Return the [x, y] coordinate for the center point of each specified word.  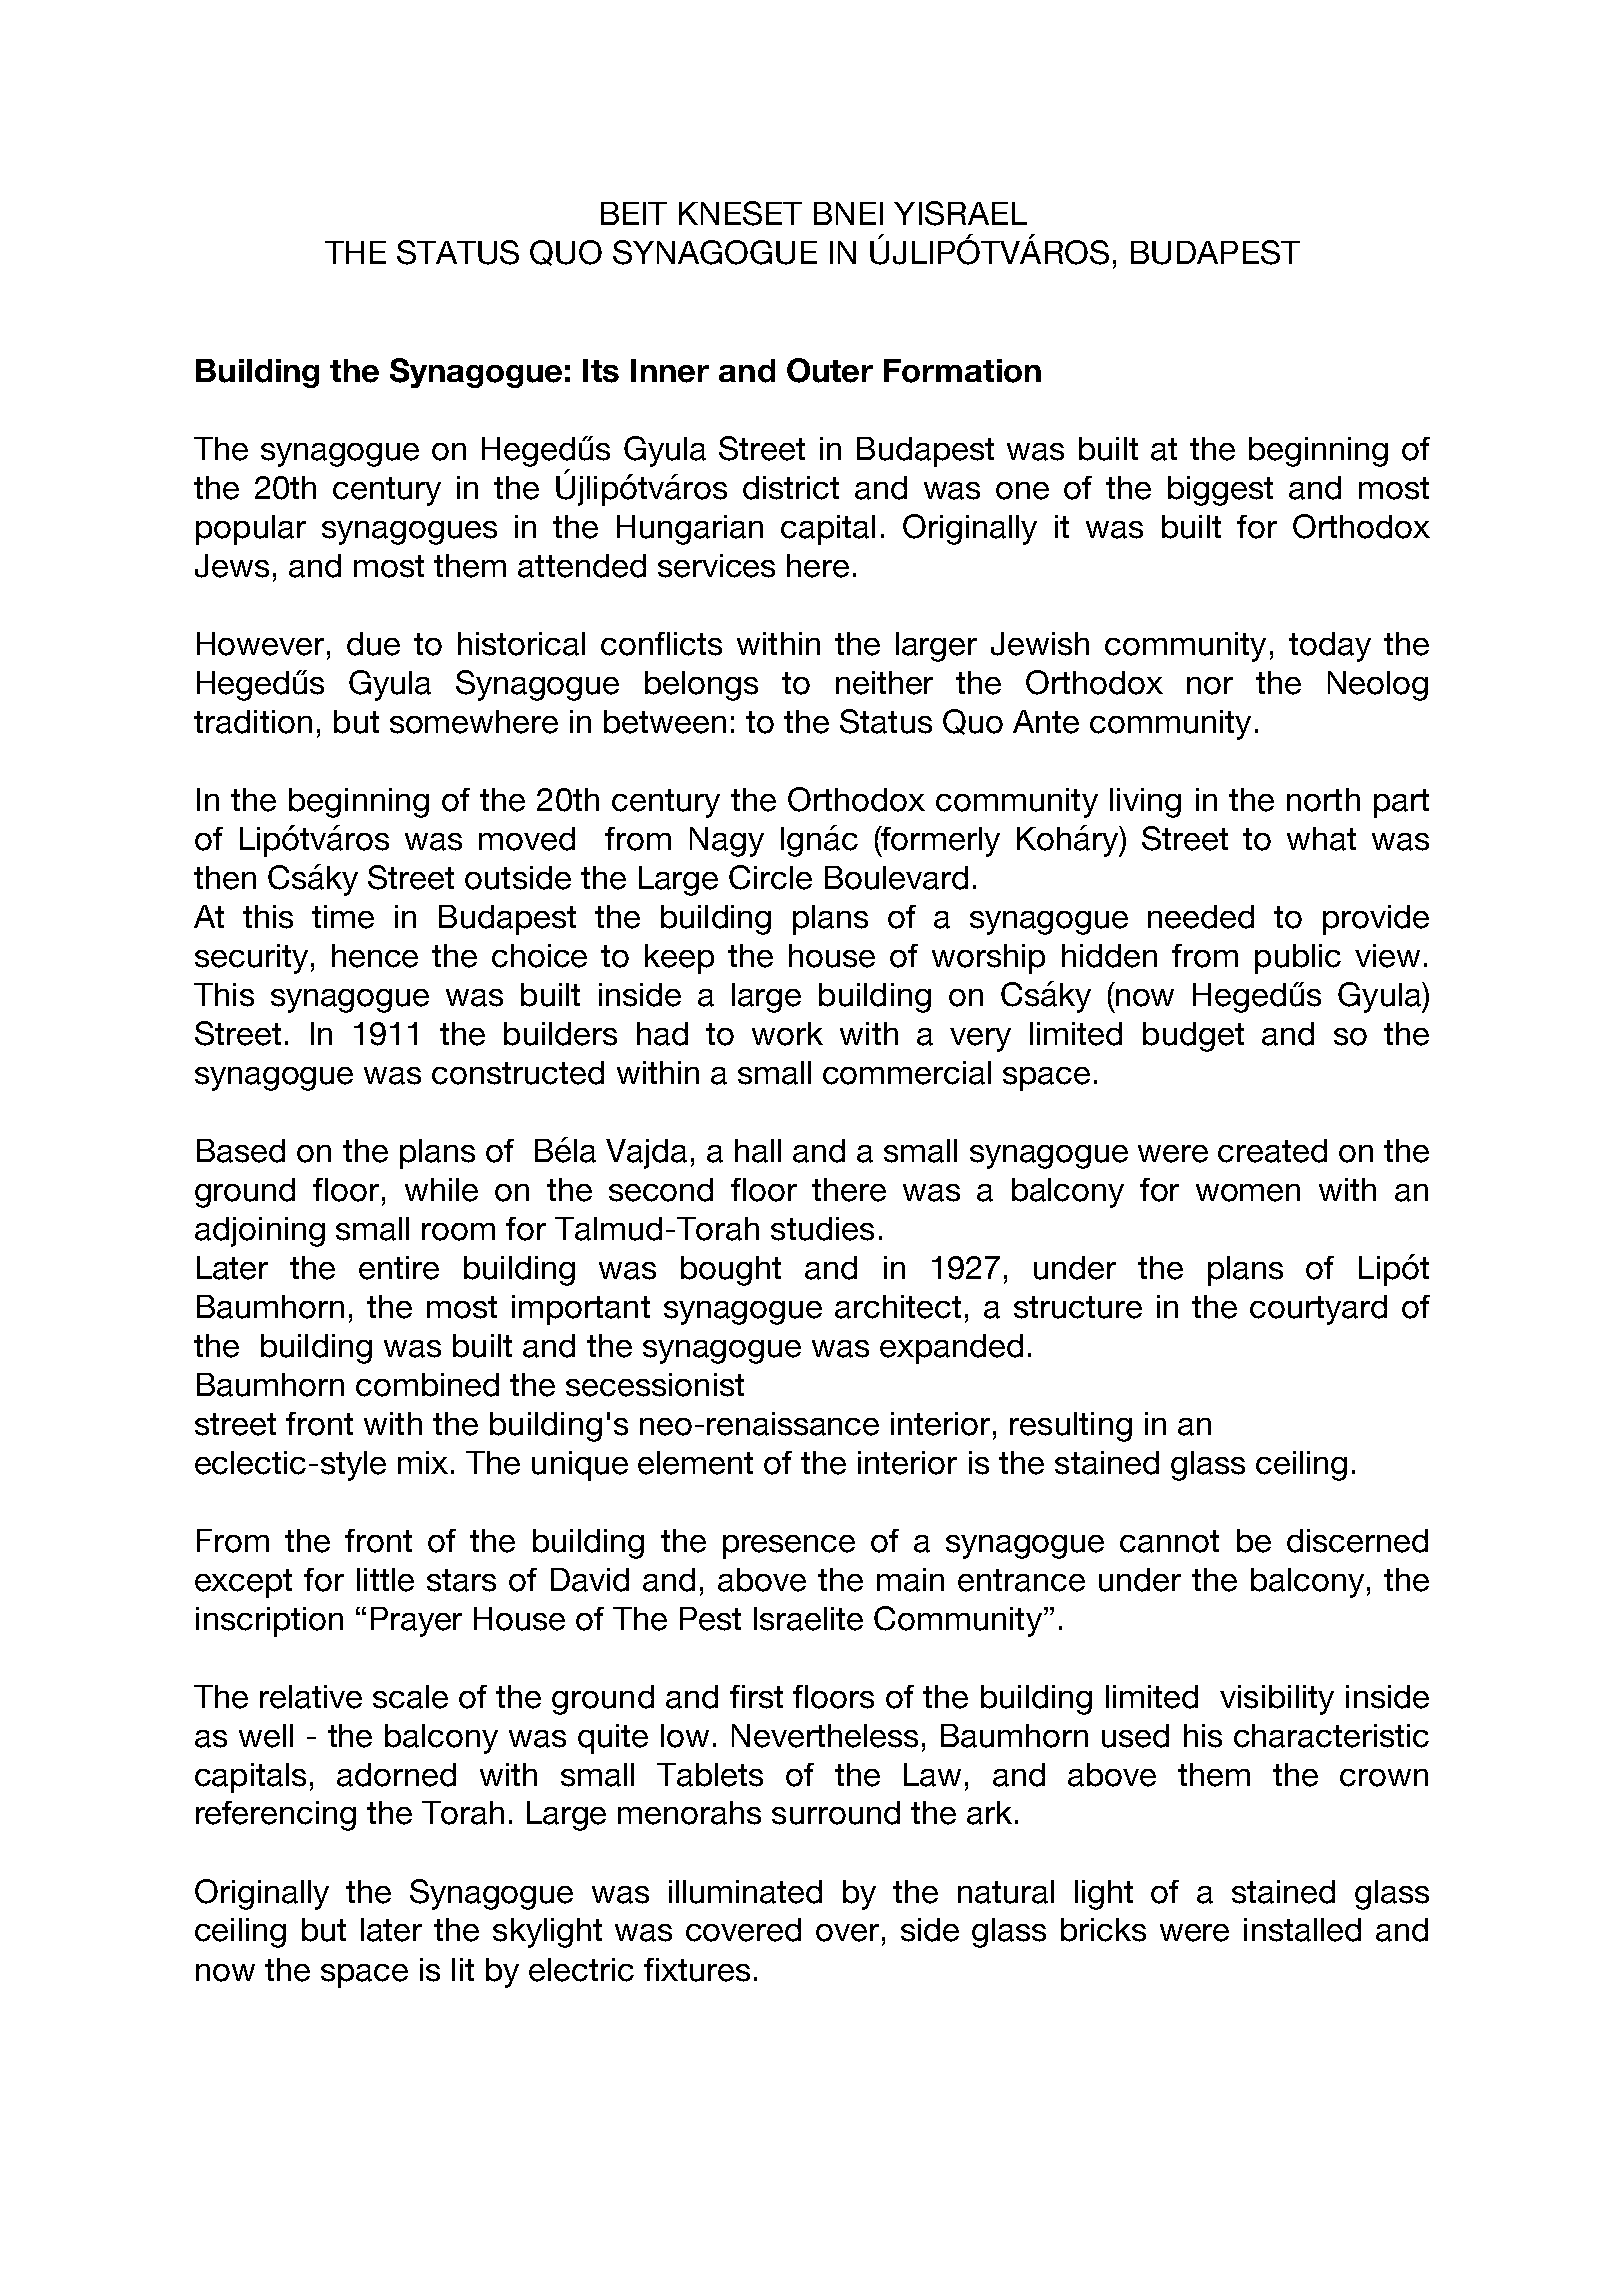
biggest [1220, 491]
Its [601, 371]
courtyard [1318, 1310]
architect [898, 1307]
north [1323, 800]
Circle [770, 877]
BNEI [848, 213]
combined [427, 1385]
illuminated [745, 1892]
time [343, 917]
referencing [276, 1816]
